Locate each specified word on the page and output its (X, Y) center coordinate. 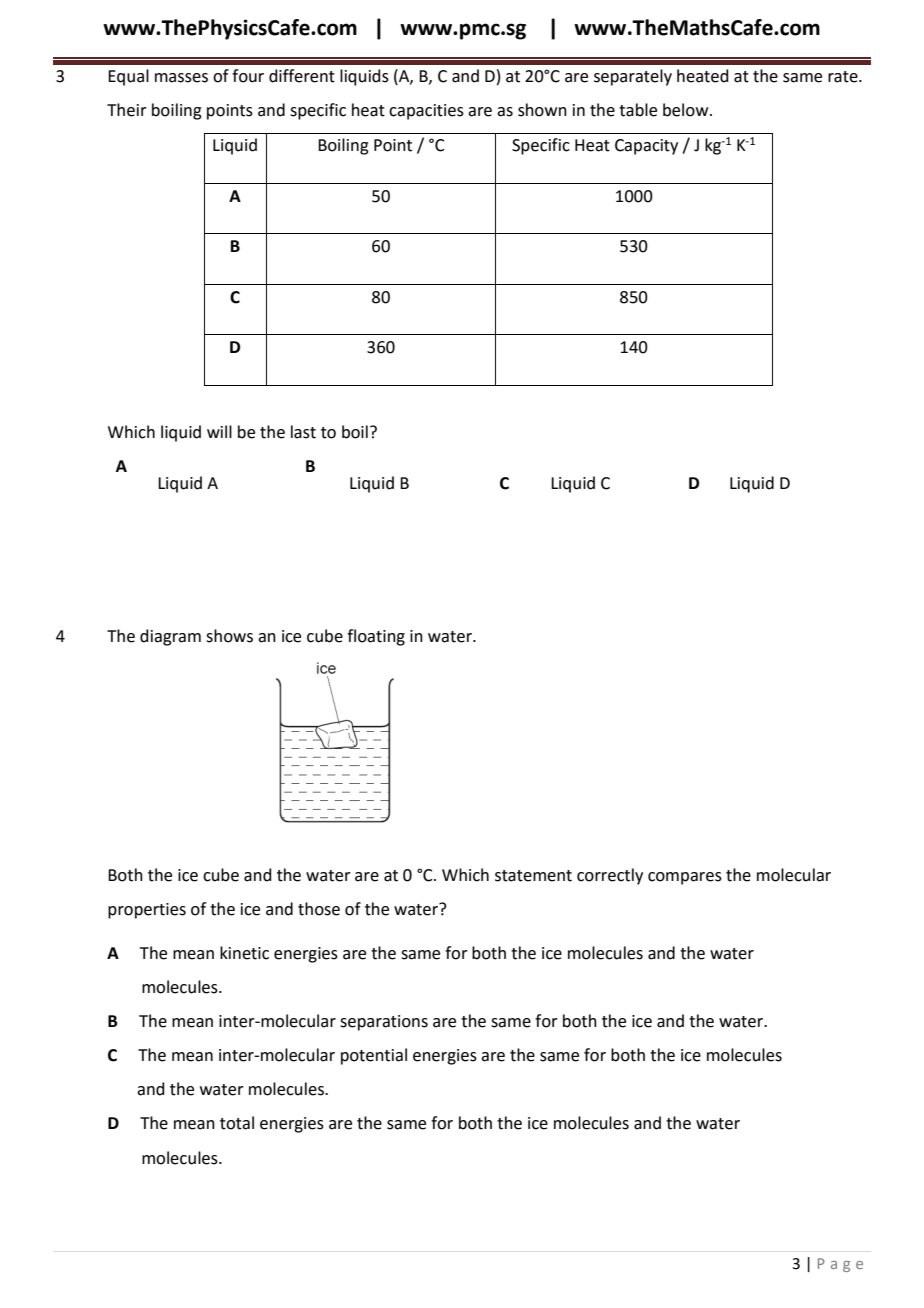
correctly (610, 876)
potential (374, 1056)
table (638, 110)
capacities (426, 112)
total (237, 1123)
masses (181, 78)
